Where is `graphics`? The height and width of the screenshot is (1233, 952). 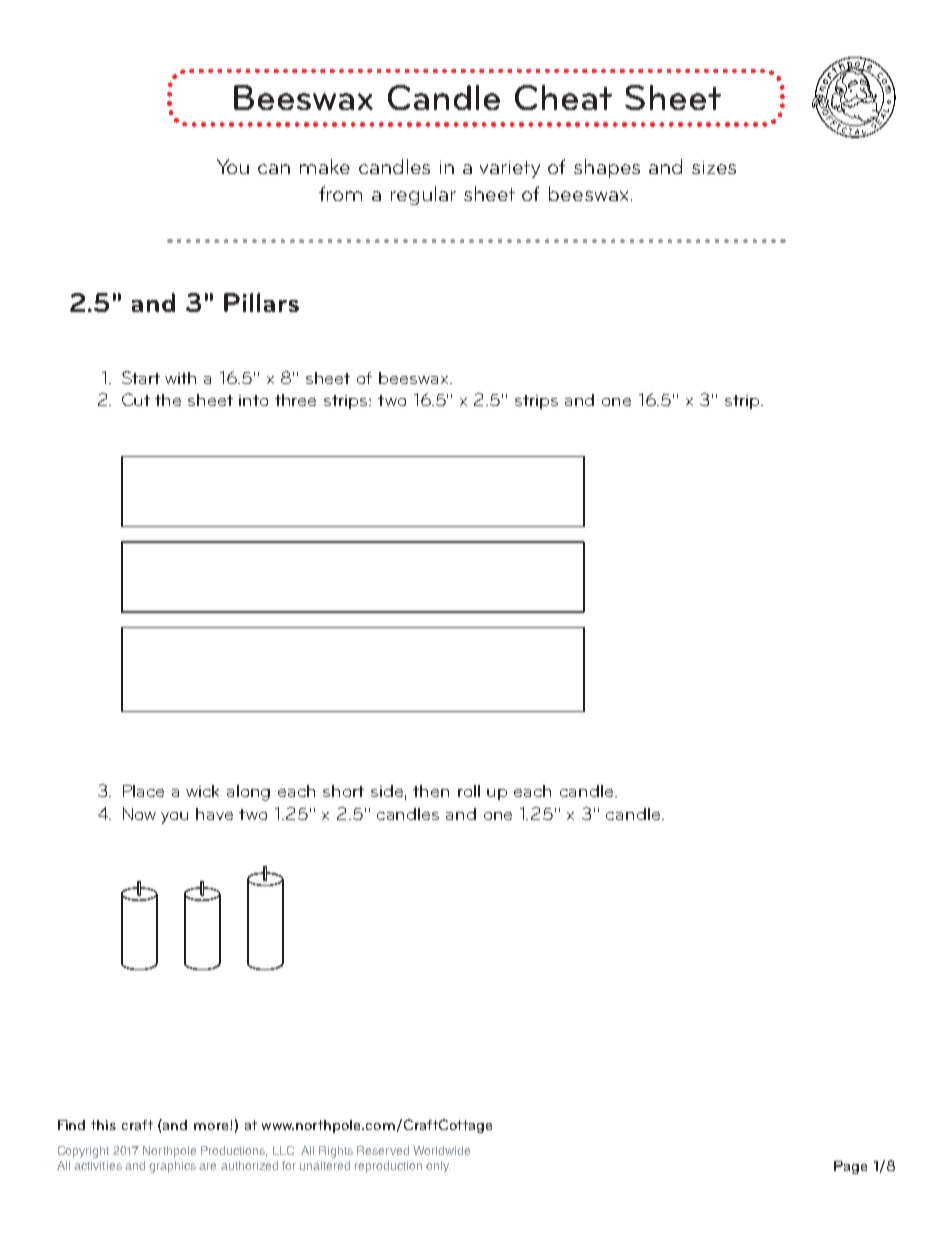 graphics is located at coordinates (172, 1167).
